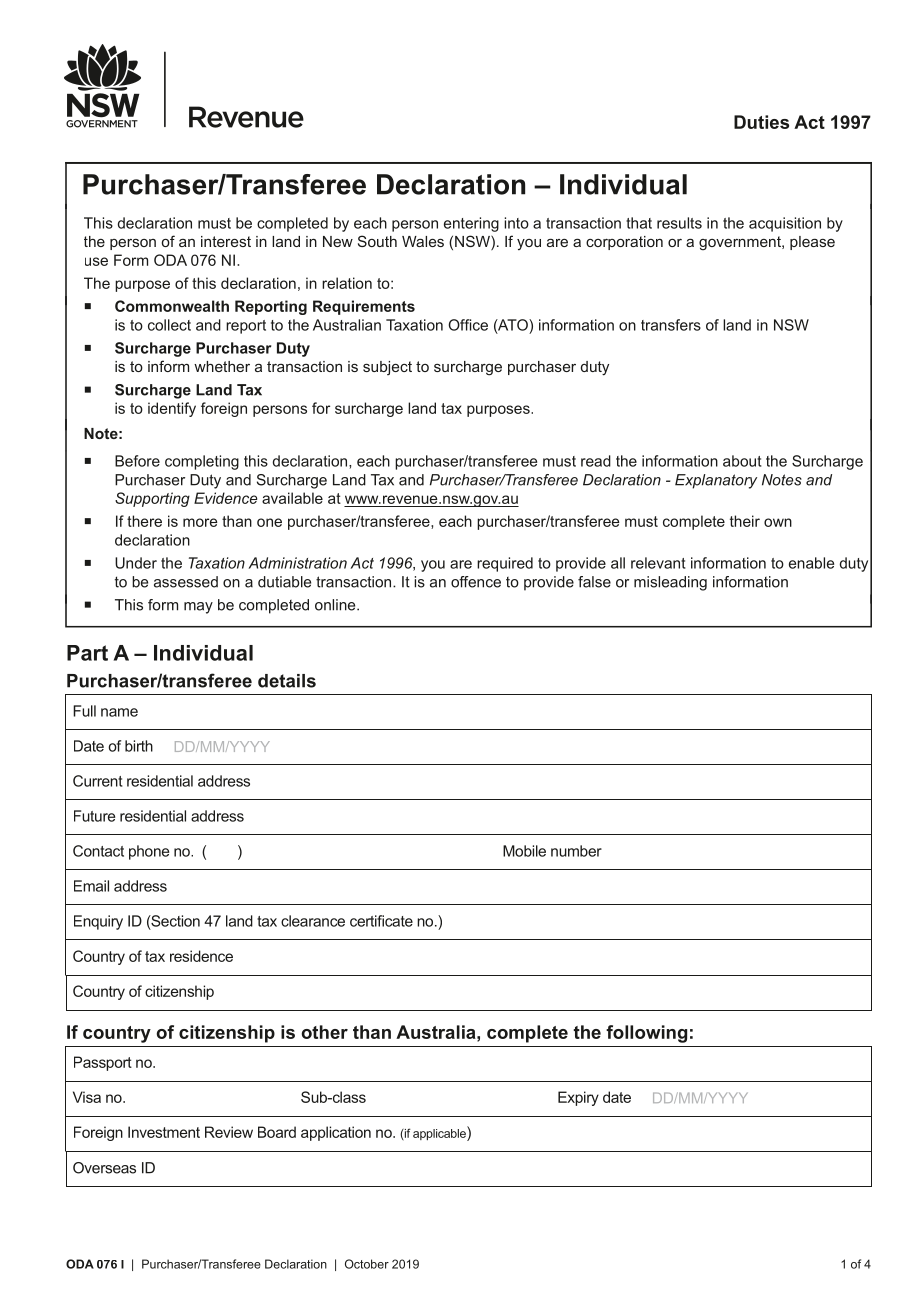 The image size is (924, 1308). I want to click on number, so click(576, 851).
